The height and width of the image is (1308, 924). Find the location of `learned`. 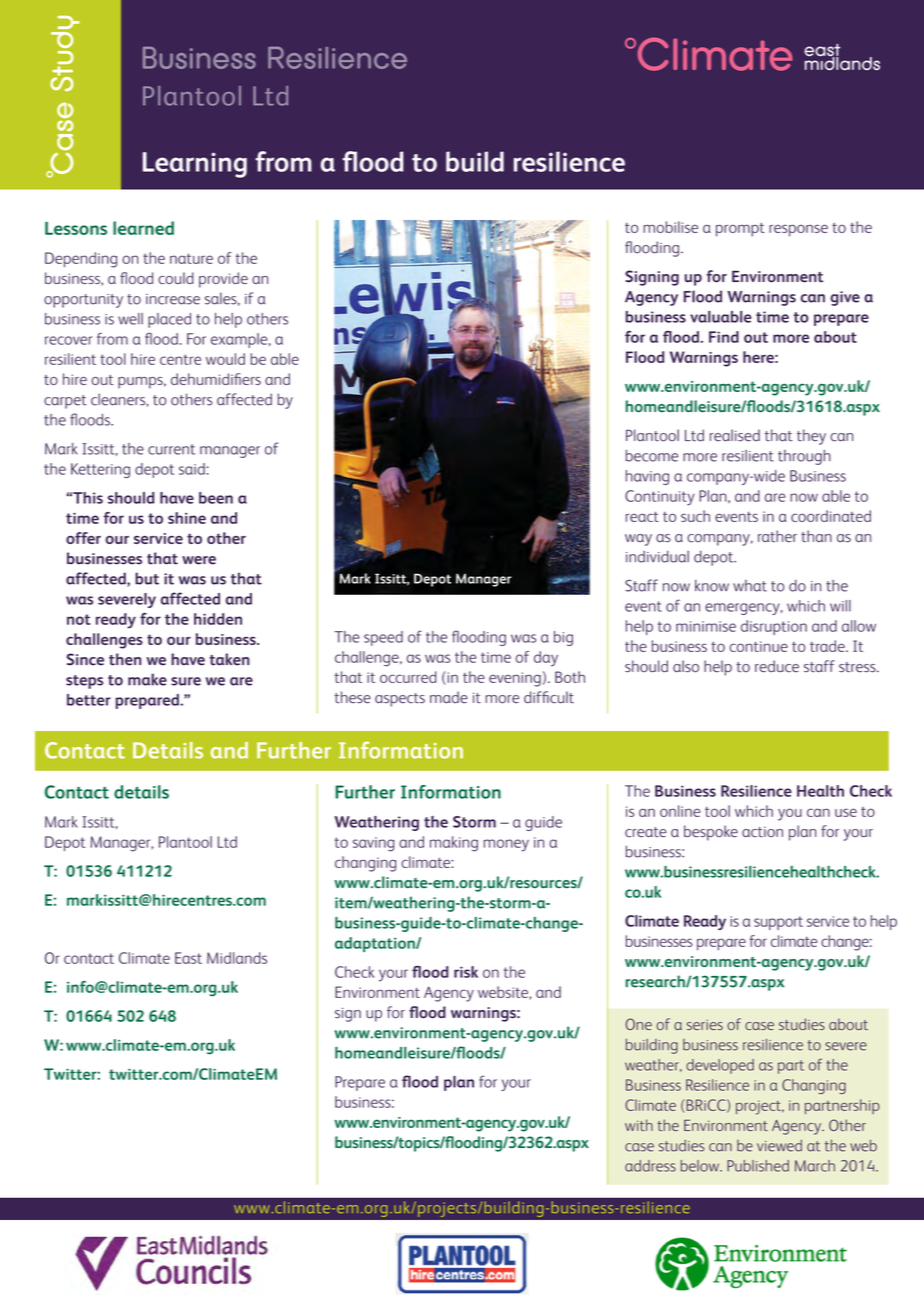

learned is located at coordinates (143, 228).
